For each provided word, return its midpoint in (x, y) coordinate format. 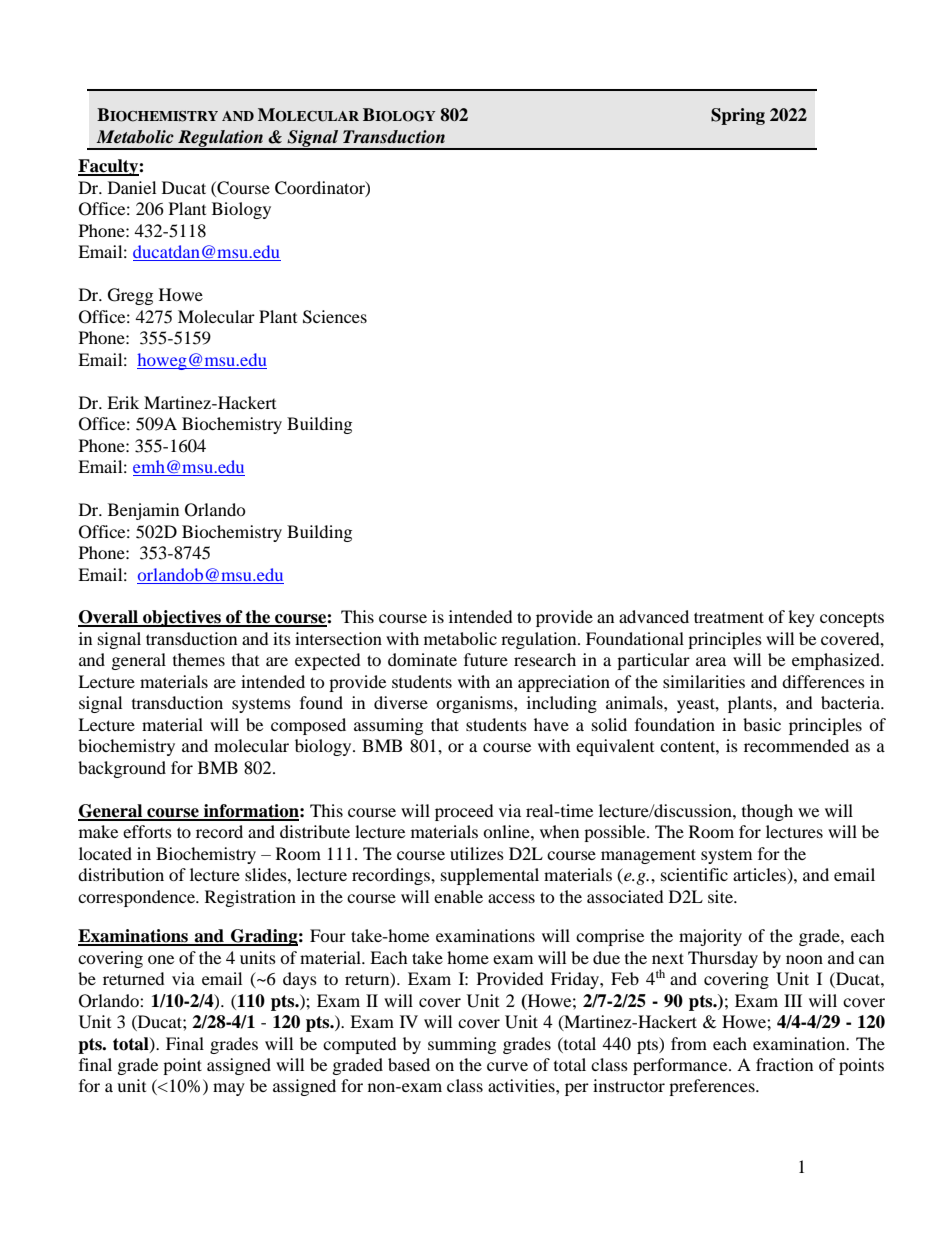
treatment (729, 617)
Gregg (130, 296)
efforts (147, 831)
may (229, 1089)
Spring (738, 116)
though (767, 812)
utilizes (477, 853)
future (486, 659)
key (801, 618)
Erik (123, 402)
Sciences (335, 317)
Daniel (132, 187)
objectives (182, 618)
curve (507, 1066)
